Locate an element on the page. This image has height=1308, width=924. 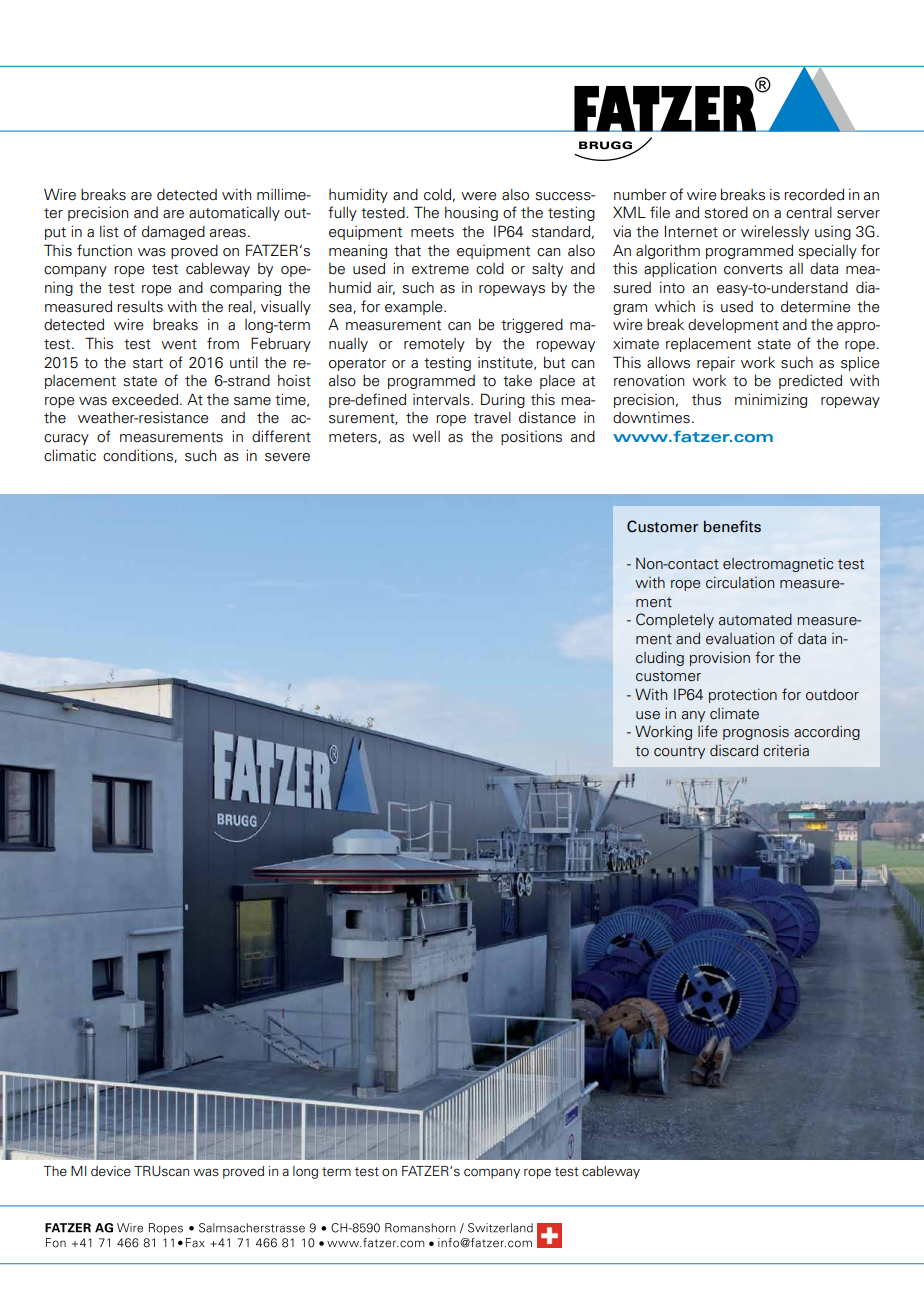
device is located at coordinates (111, 1171).
